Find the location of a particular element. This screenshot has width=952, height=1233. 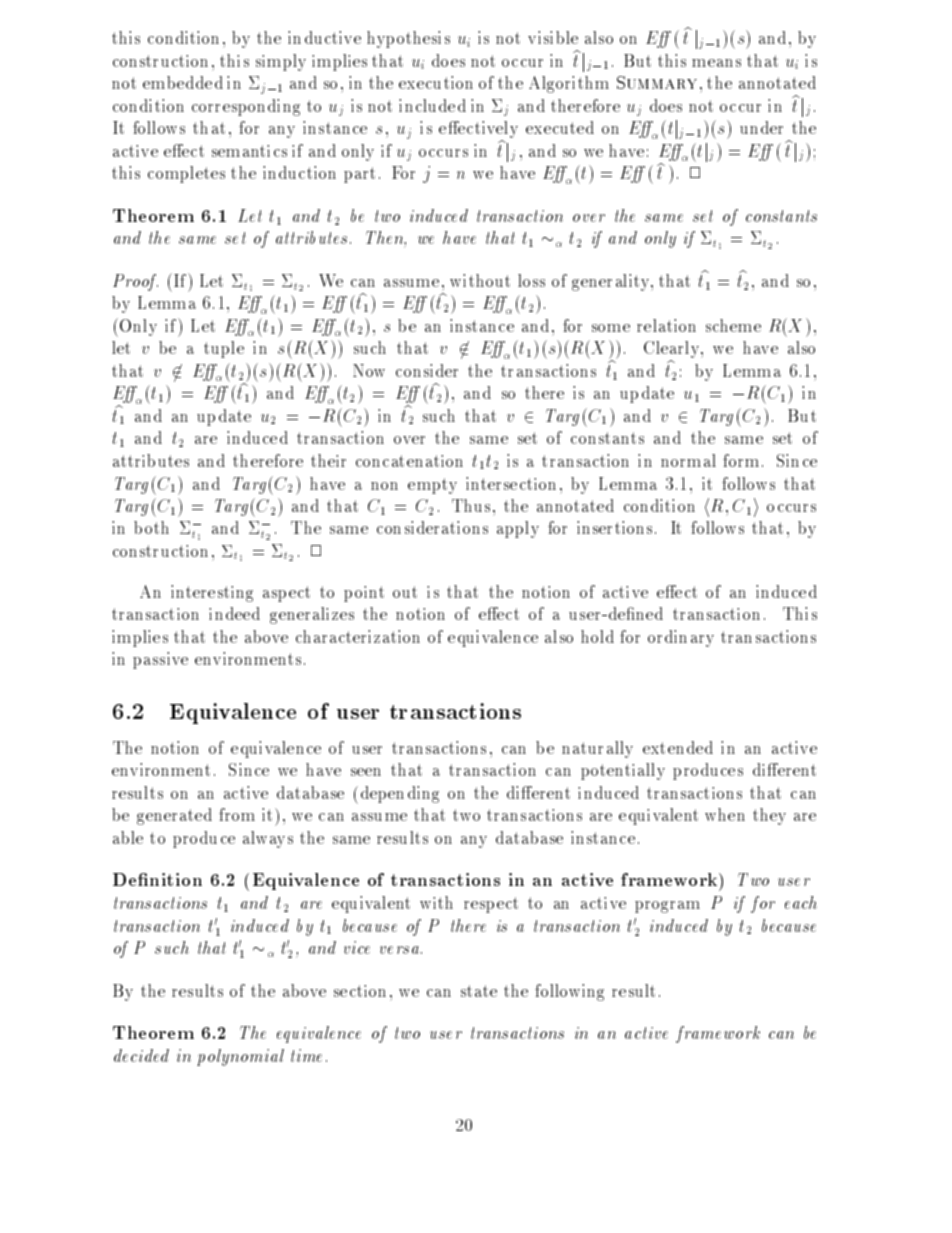

seen is located at coordinates (366, 772).
